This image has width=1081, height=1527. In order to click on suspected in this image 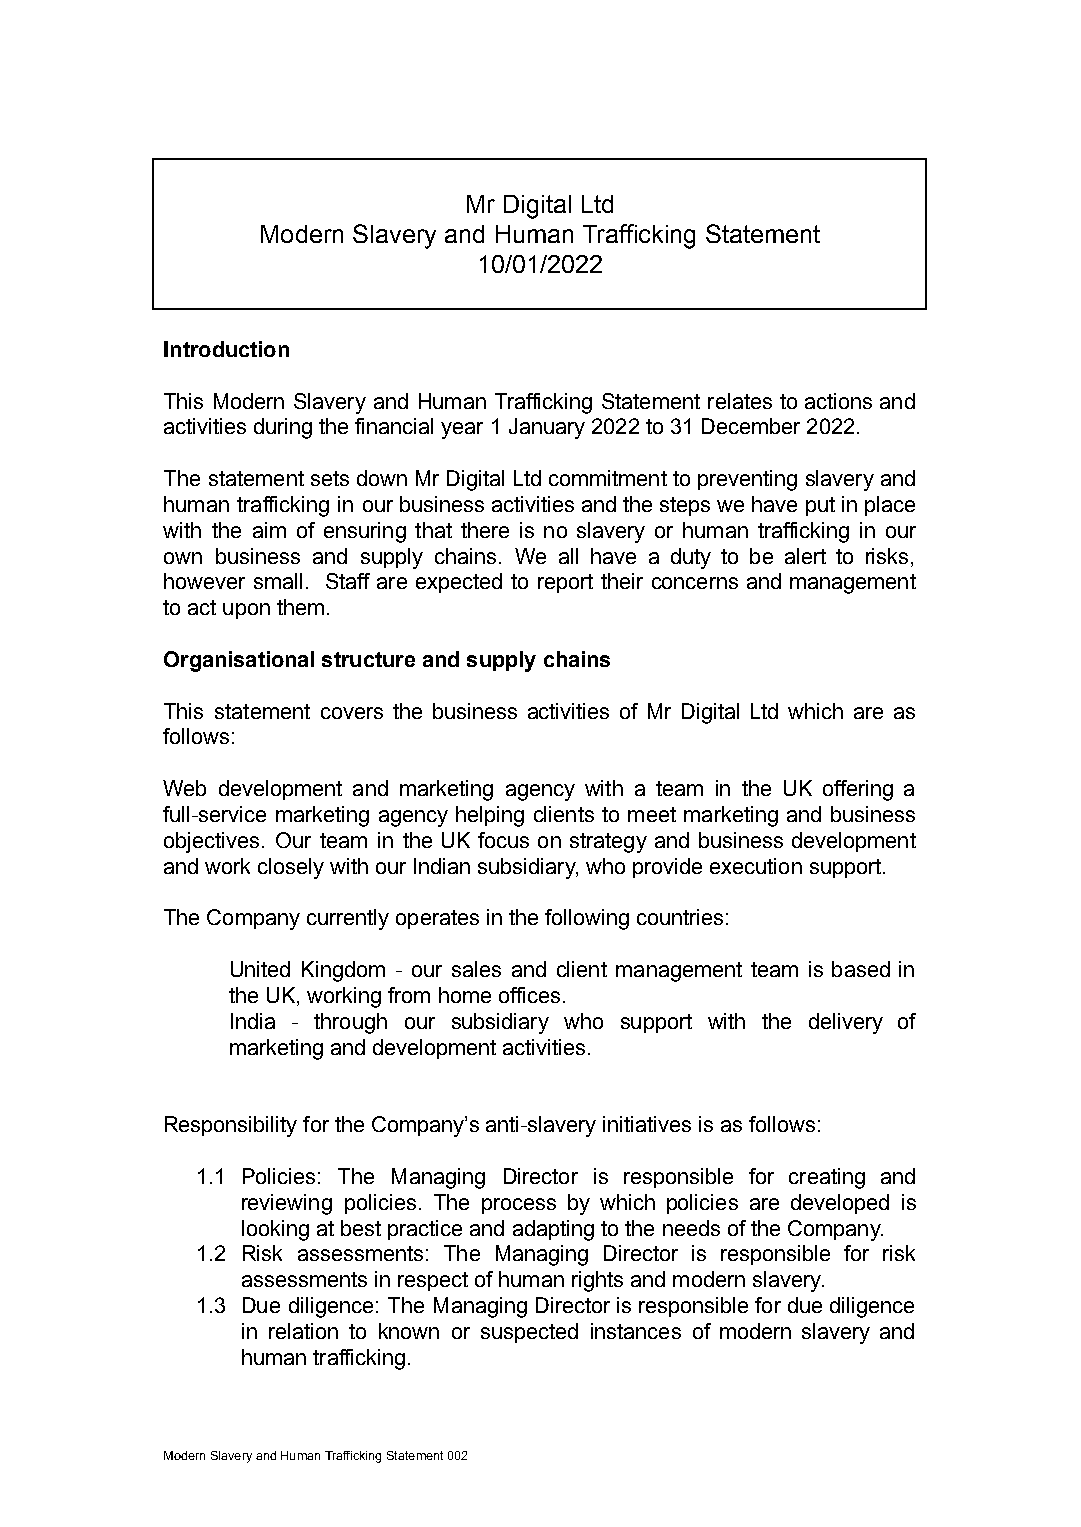, I will do `click(529, 1333)`.
